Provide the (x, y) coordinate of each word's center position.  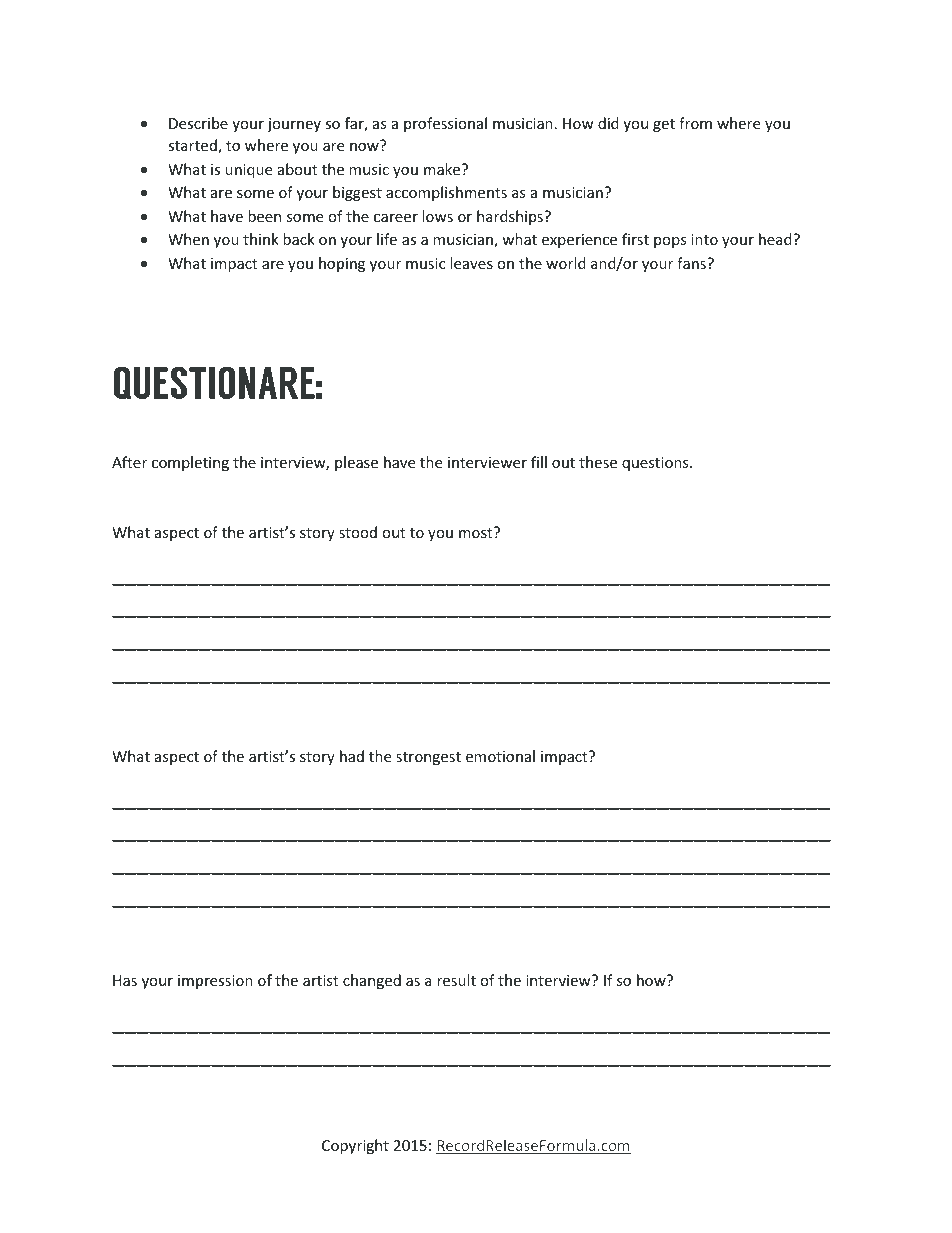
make (443, 169)
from (695, 123)
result (456, 980)
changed (372, 981)
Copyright (355, 1146)
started (193, 146)
